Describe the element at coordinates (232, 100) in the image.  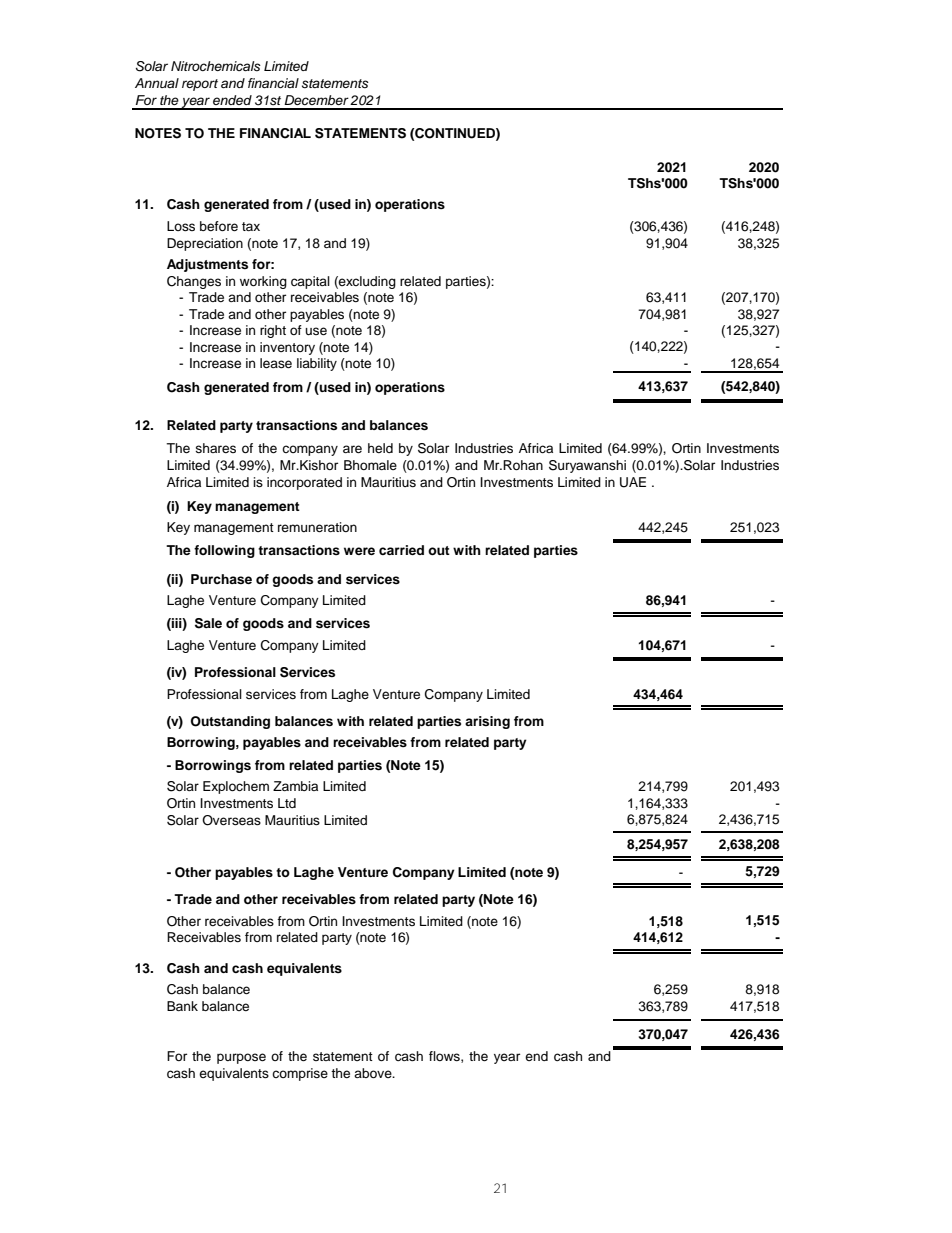
I see `ended` at that location.
